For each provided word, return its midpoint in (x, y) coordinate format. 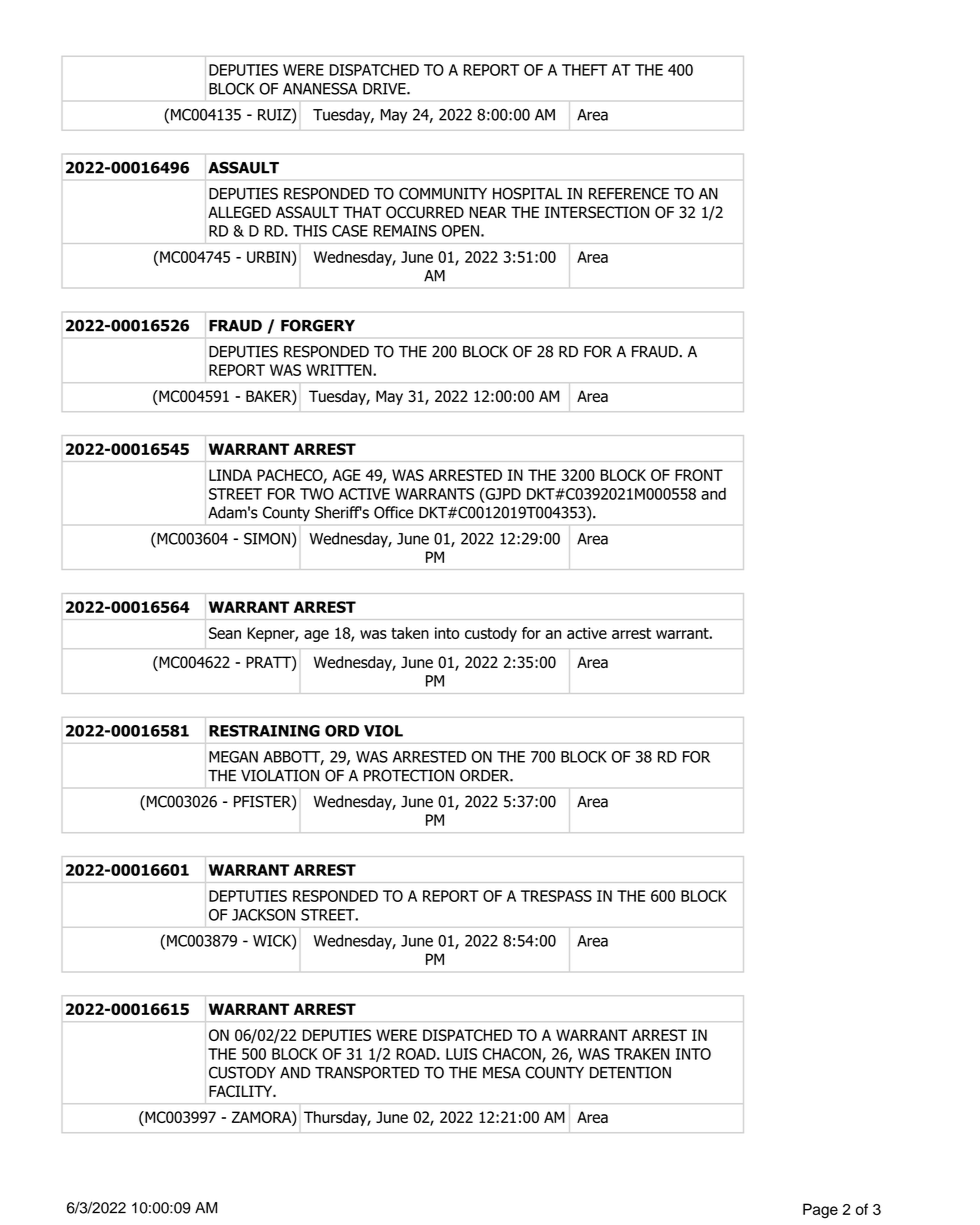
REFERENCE (629, 193)
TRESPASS (556, 896)
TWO (317, 494)
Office (393, 512)
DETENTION (630, 1072)
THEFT (584, 70)
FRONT (699, 475)
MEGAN (233, 757)
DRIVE (385, 89)
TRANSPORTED (367, 1072)
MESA (502, 1072)
